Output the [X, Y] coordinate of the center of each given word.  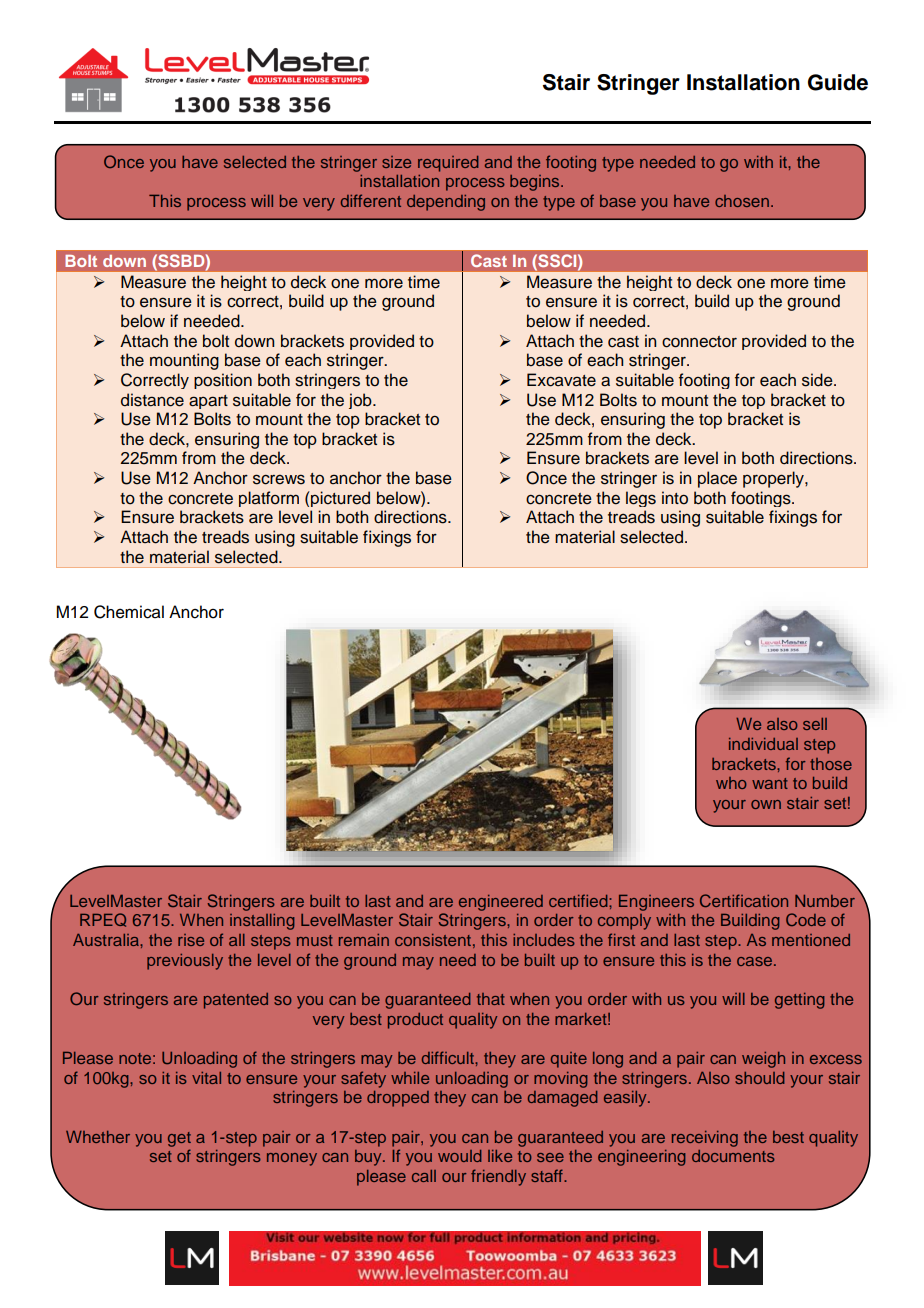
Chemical [129, 612]
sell [815, 724]
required [448, 164]
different [371, 200]
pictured [339, 499]
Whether [98, 1137]
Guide [838, 82]
